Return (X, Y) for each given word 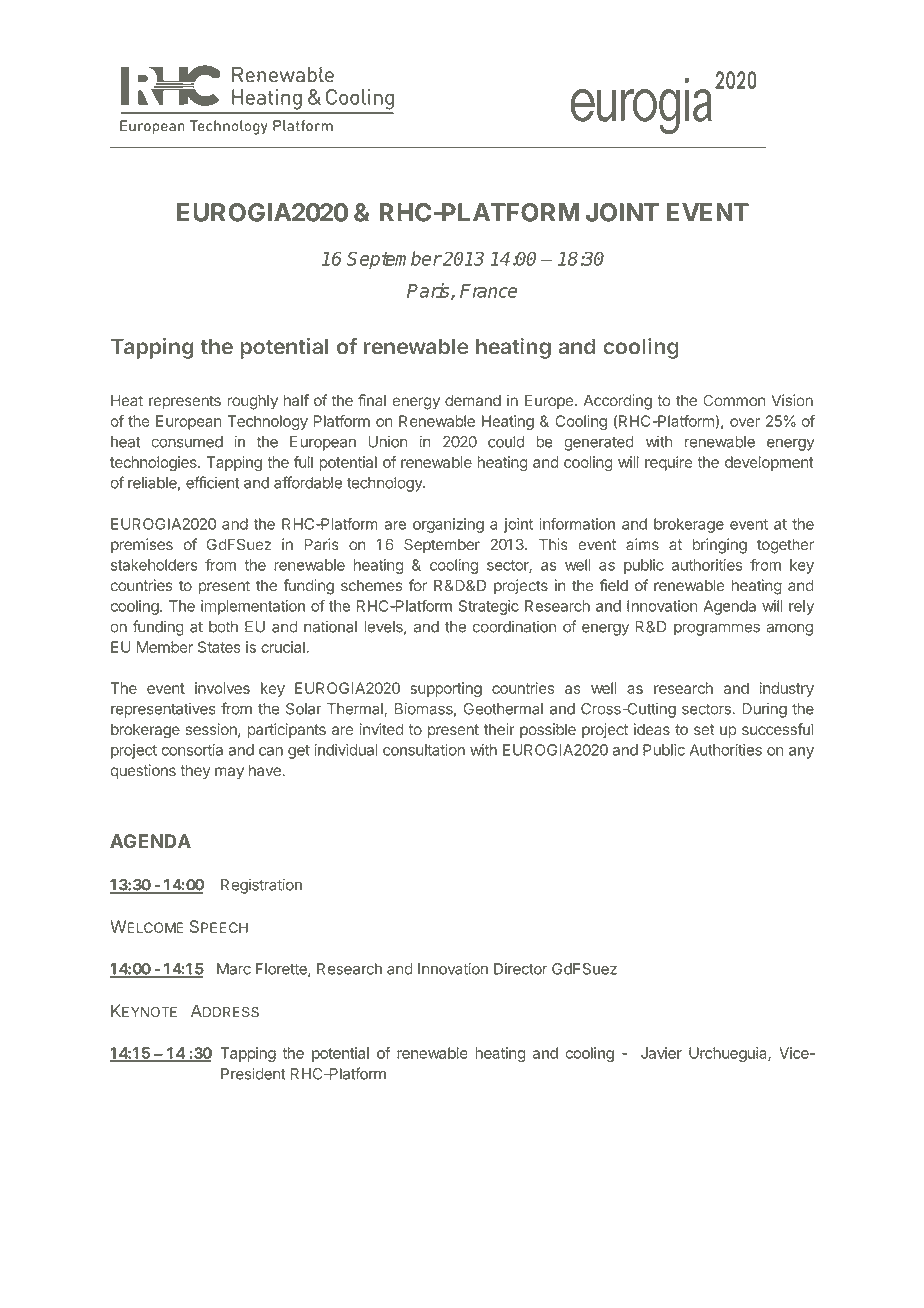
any (801, 753)
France (488, 291)
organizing (448, 525)
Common (734, 400)
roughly (252, 402)
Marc (234, 969)
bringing (720, 546)
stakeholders (154, 565)
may (229, 773)
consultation (424, 750)
